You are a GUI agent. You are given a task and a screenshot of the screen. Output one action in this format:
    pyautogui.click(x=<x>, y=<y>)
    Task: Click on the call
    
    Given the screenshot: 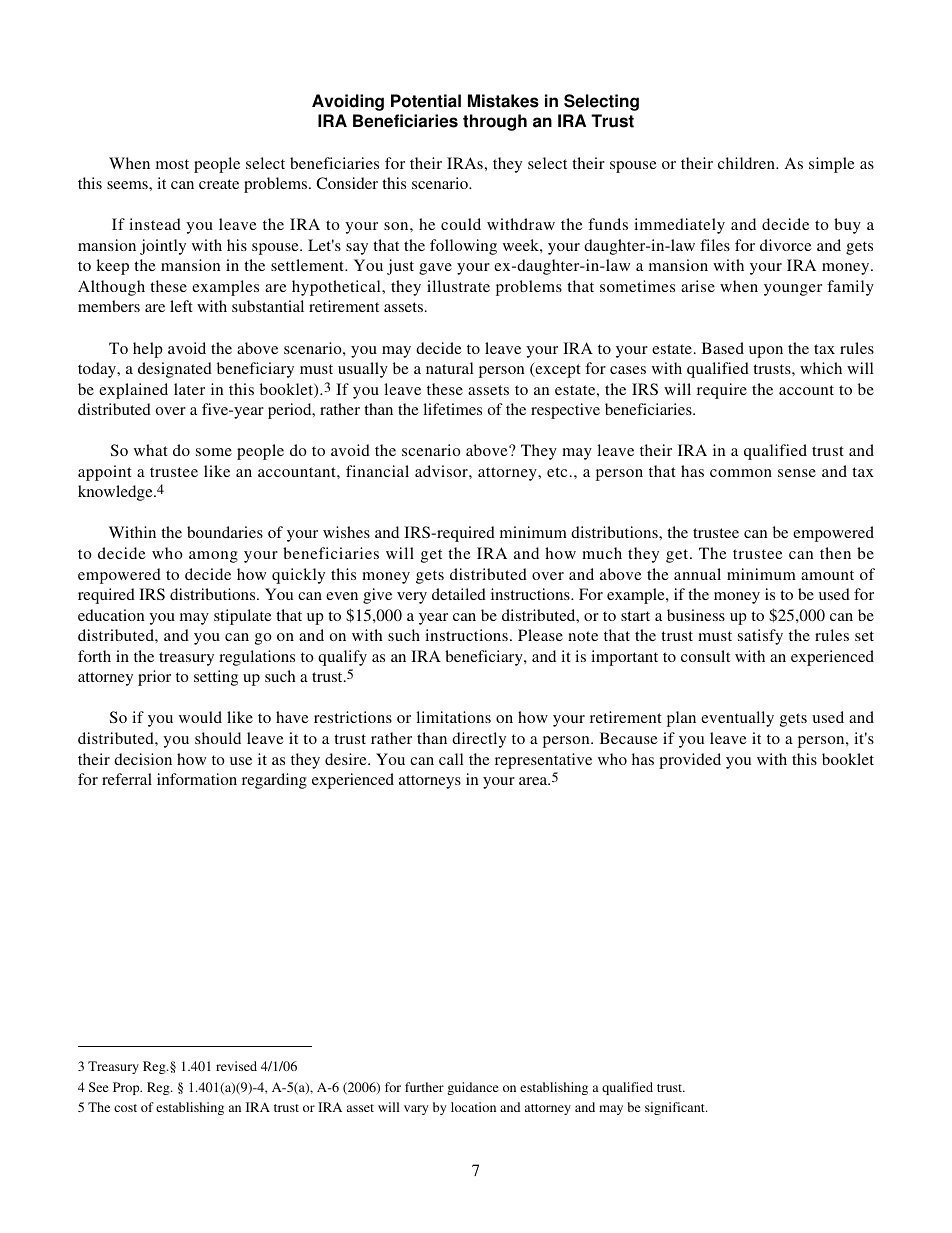 What is the action you would take?
    pyautogui.click(x=451, y=759)
